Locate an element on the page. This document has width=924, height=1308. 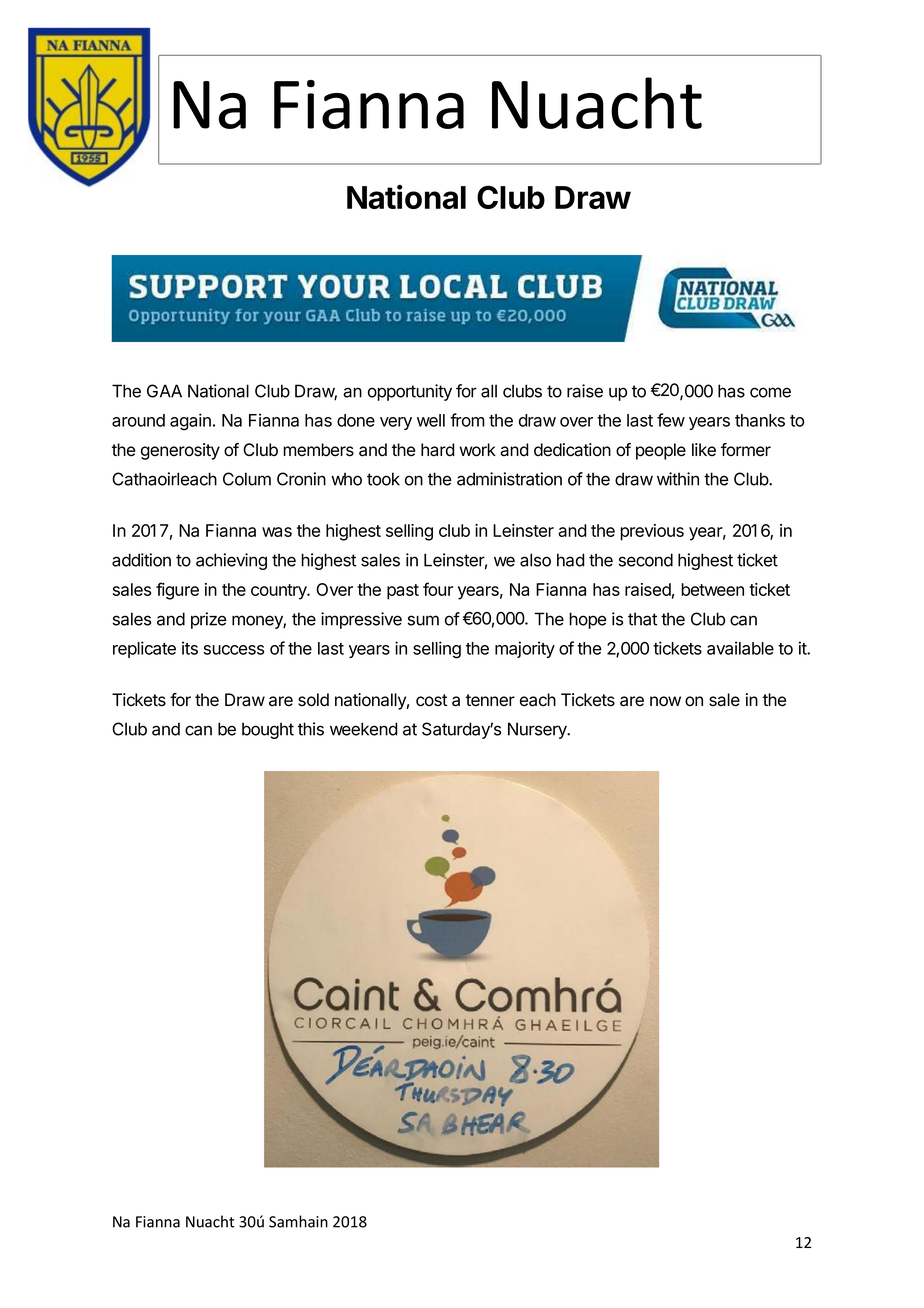
cost is located at coordinates (431, 700).
